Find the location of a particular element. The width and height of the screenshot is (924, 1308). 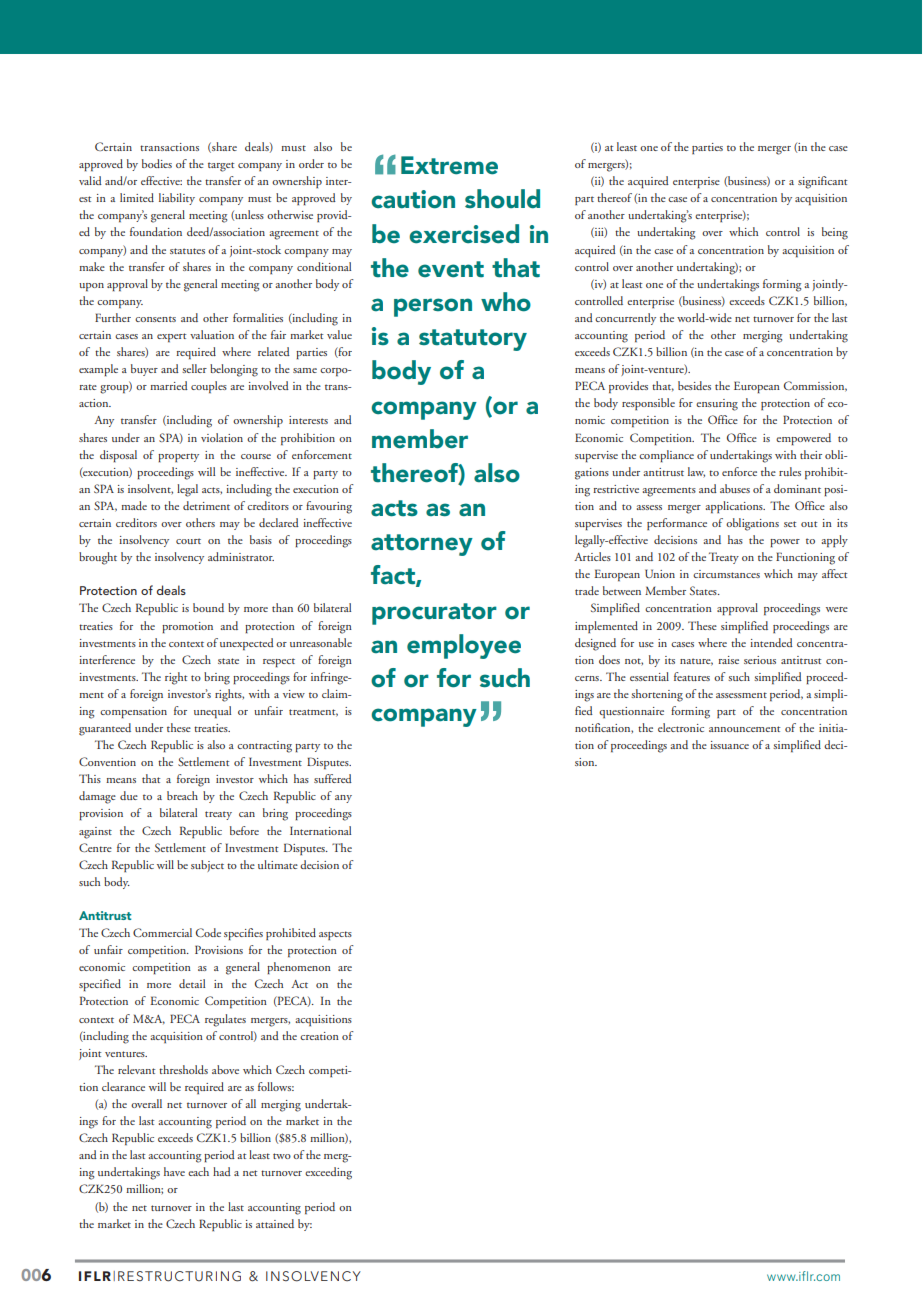

court is located at coordinates (188, 541).
